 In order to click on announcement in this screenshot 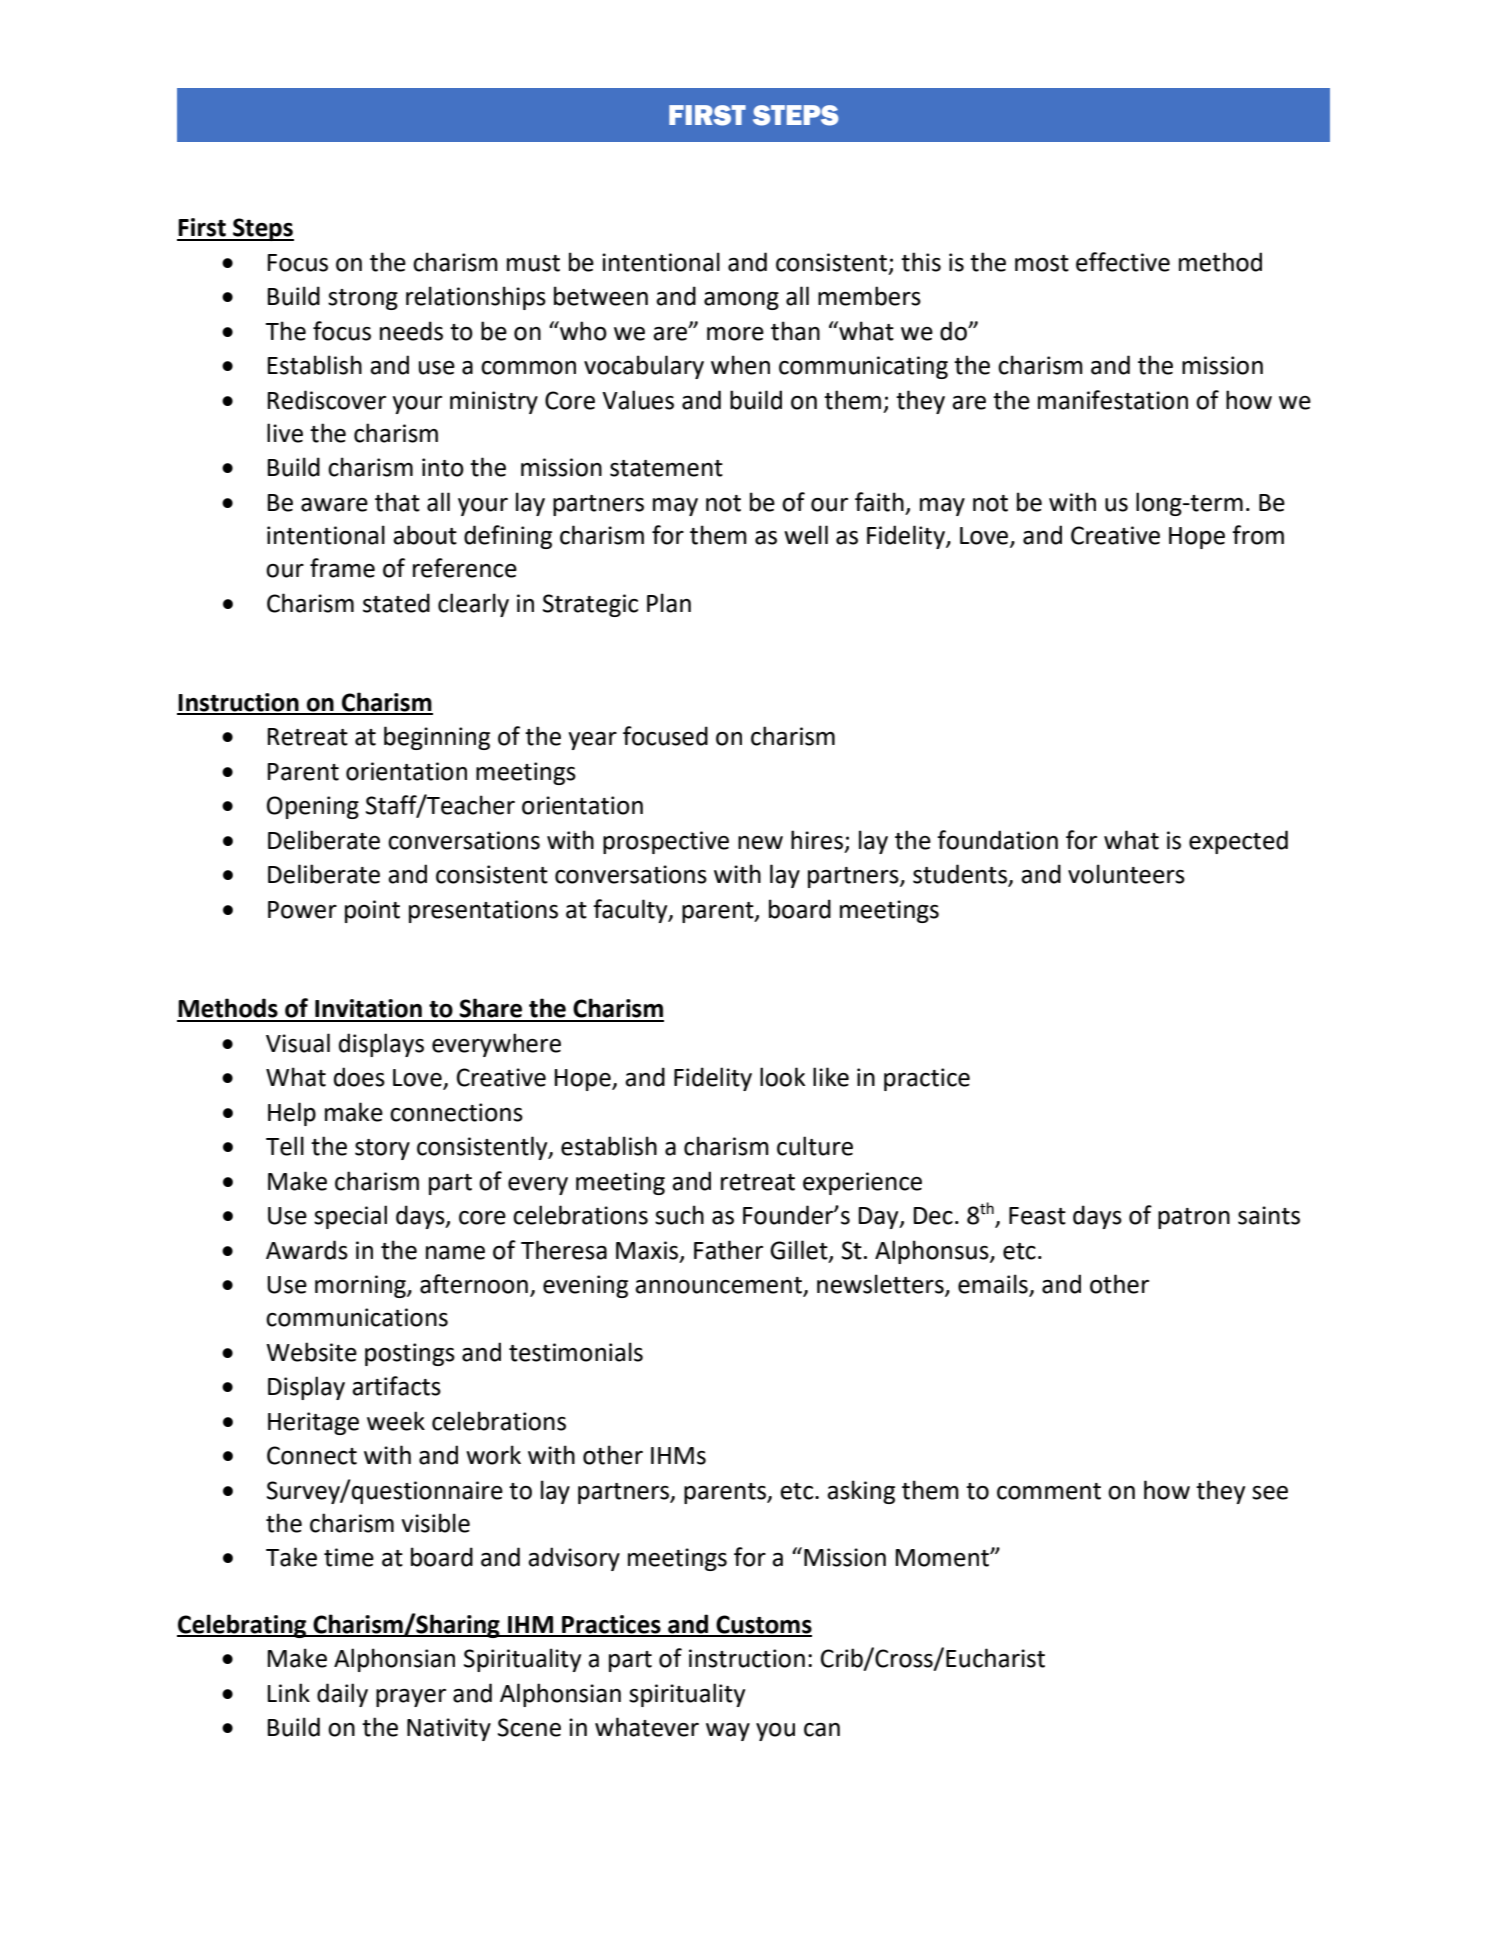, I will do `click(719, 1286)`.
